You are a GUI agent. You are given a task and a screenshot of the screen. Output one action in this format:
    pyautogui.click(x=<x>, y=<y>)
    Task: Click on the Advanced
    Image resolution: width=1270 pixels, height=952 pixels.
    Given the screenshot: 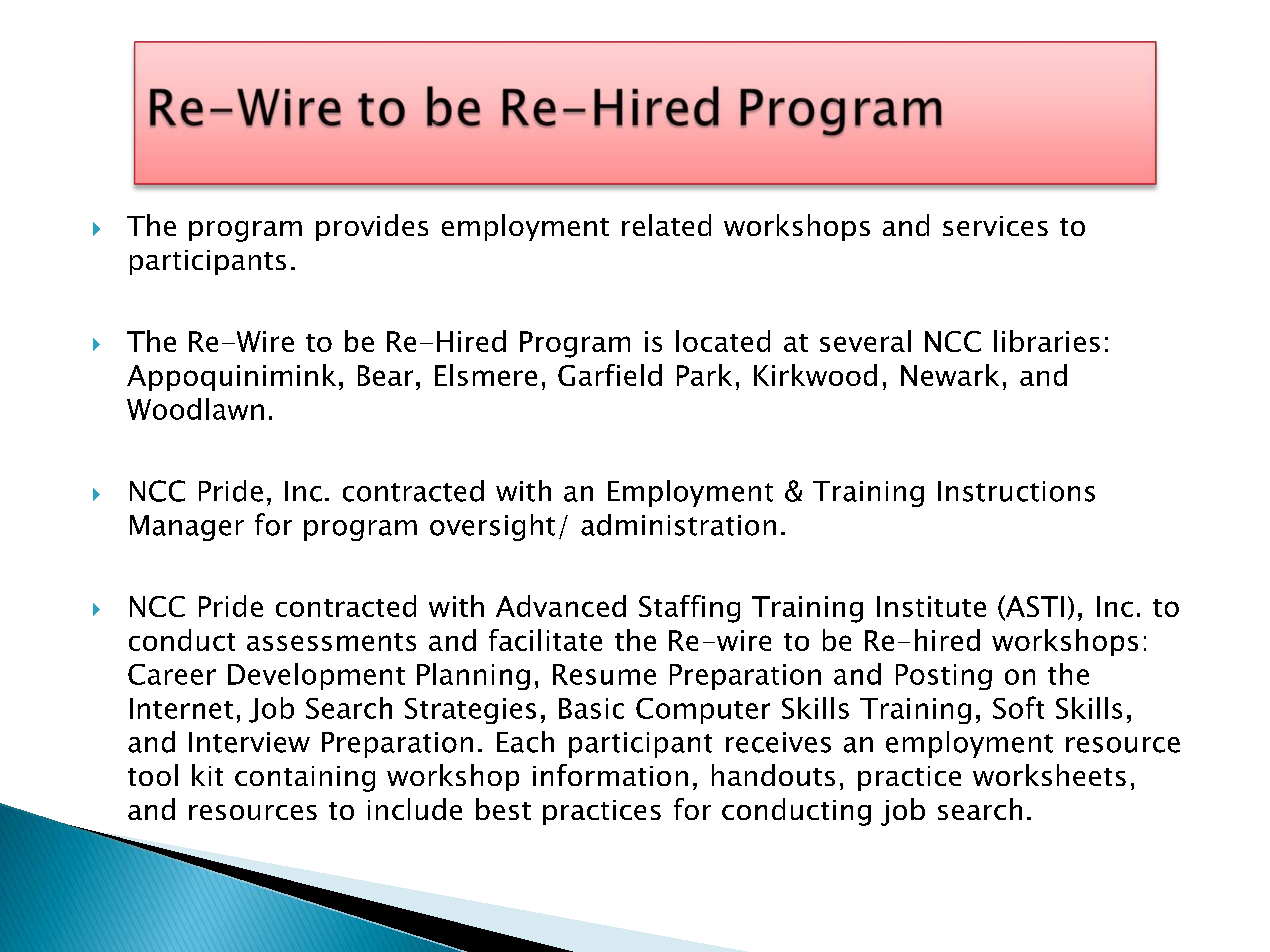 What is the action you would take?
    pyautogui.click(x=561, y=606)
